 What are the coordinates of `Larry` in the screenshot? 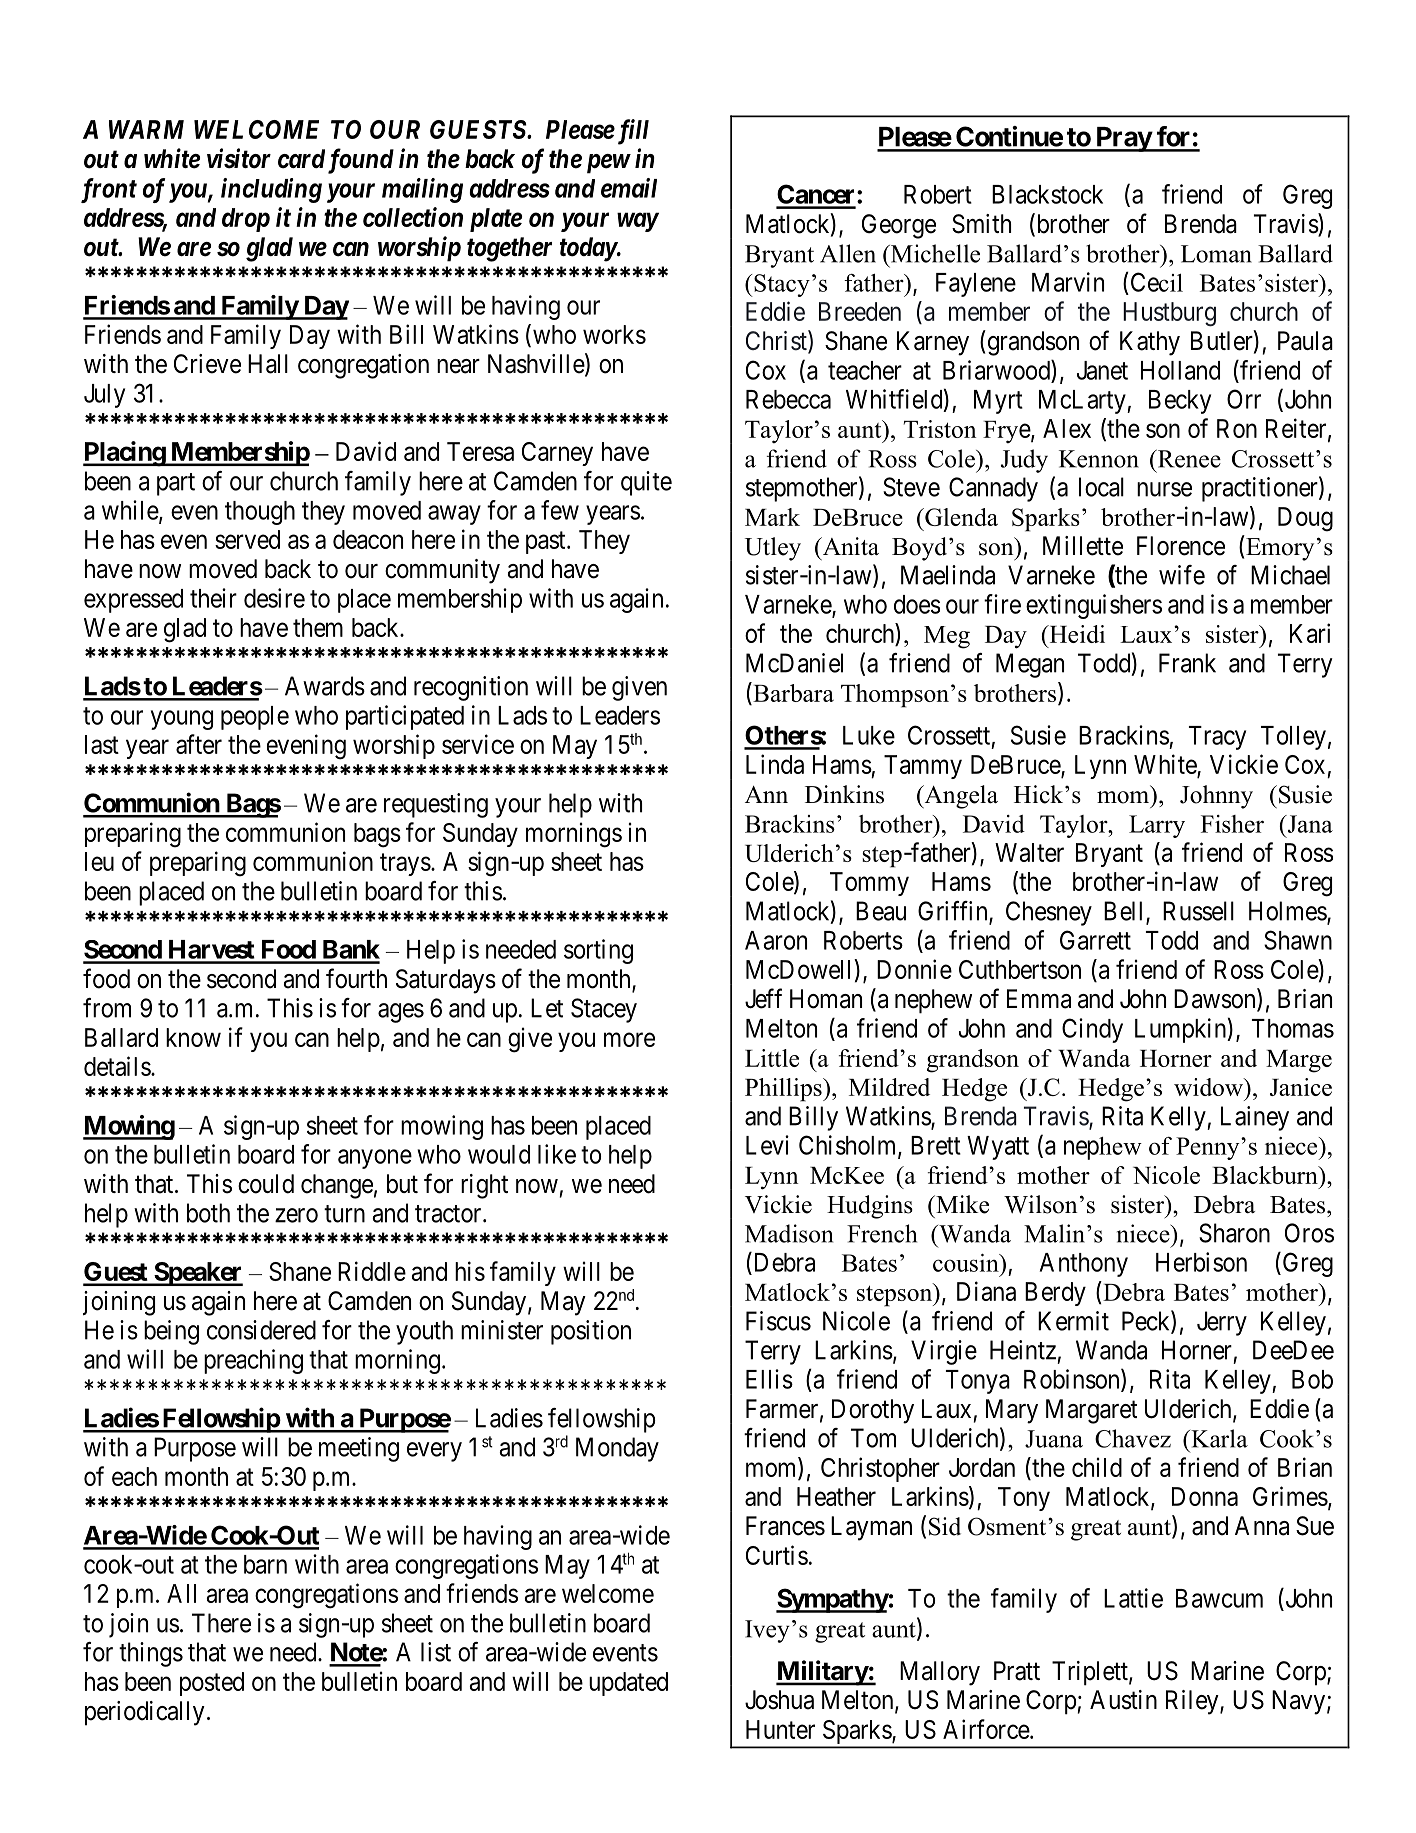 It's located at (1157, 826).
